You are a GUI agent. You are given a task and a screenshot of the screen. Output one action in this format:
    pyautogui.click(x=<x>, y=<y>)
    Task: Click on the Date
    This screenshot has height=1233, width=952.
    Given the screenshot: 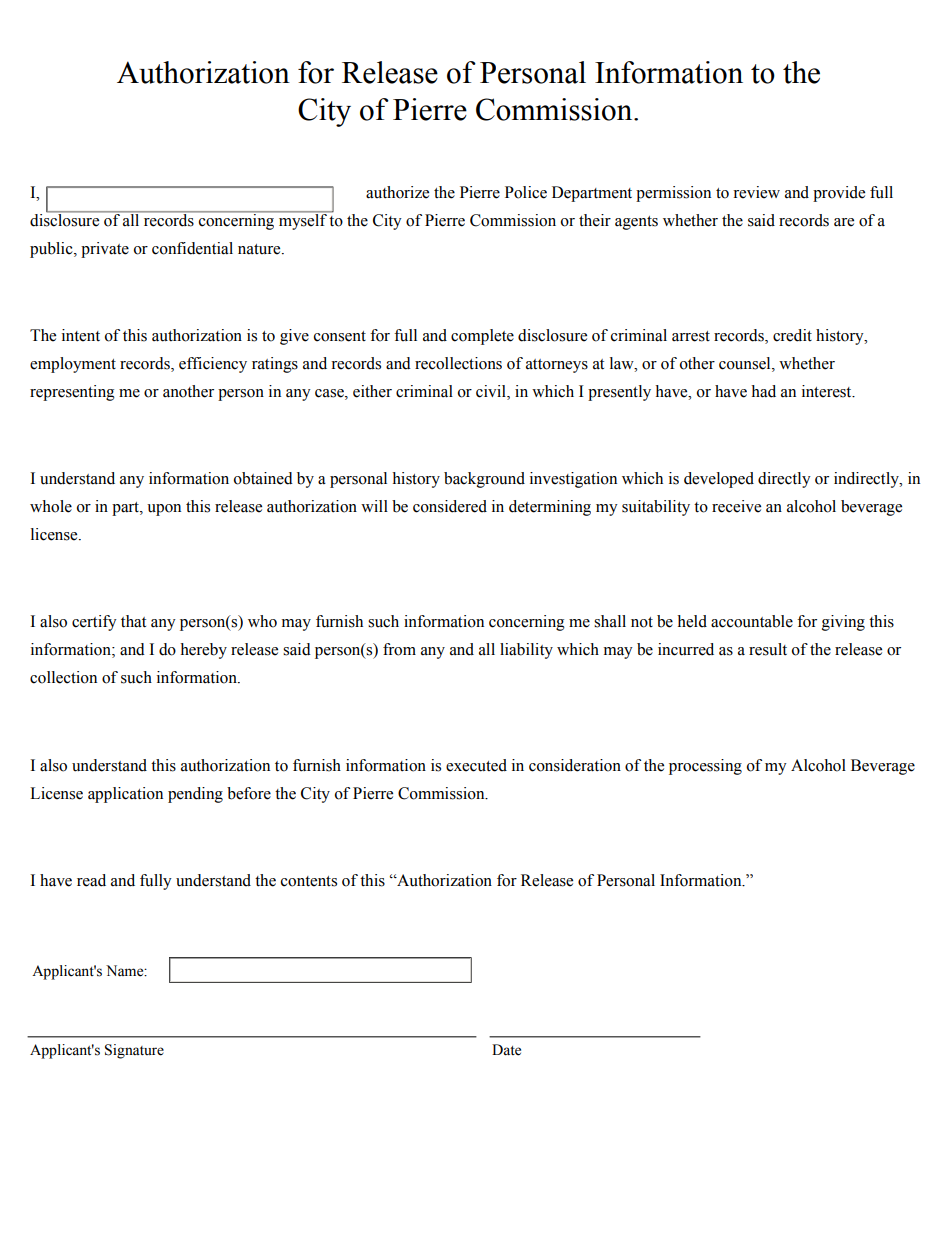 What is the action you would take?
    pyautogui.click(x=506, y=1050)
